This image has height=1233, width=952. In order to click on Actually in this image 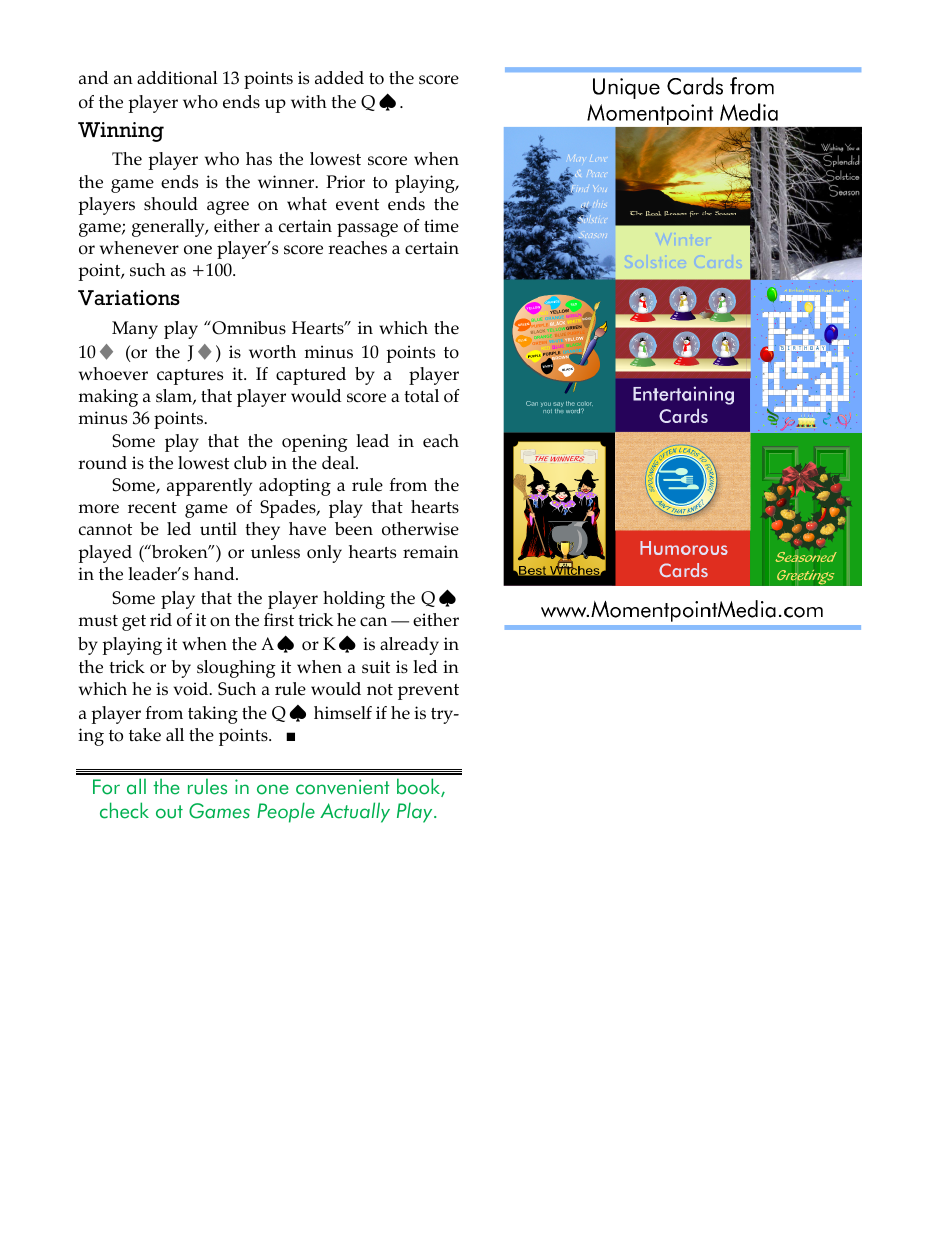, I will do `click(355, 812)`.
